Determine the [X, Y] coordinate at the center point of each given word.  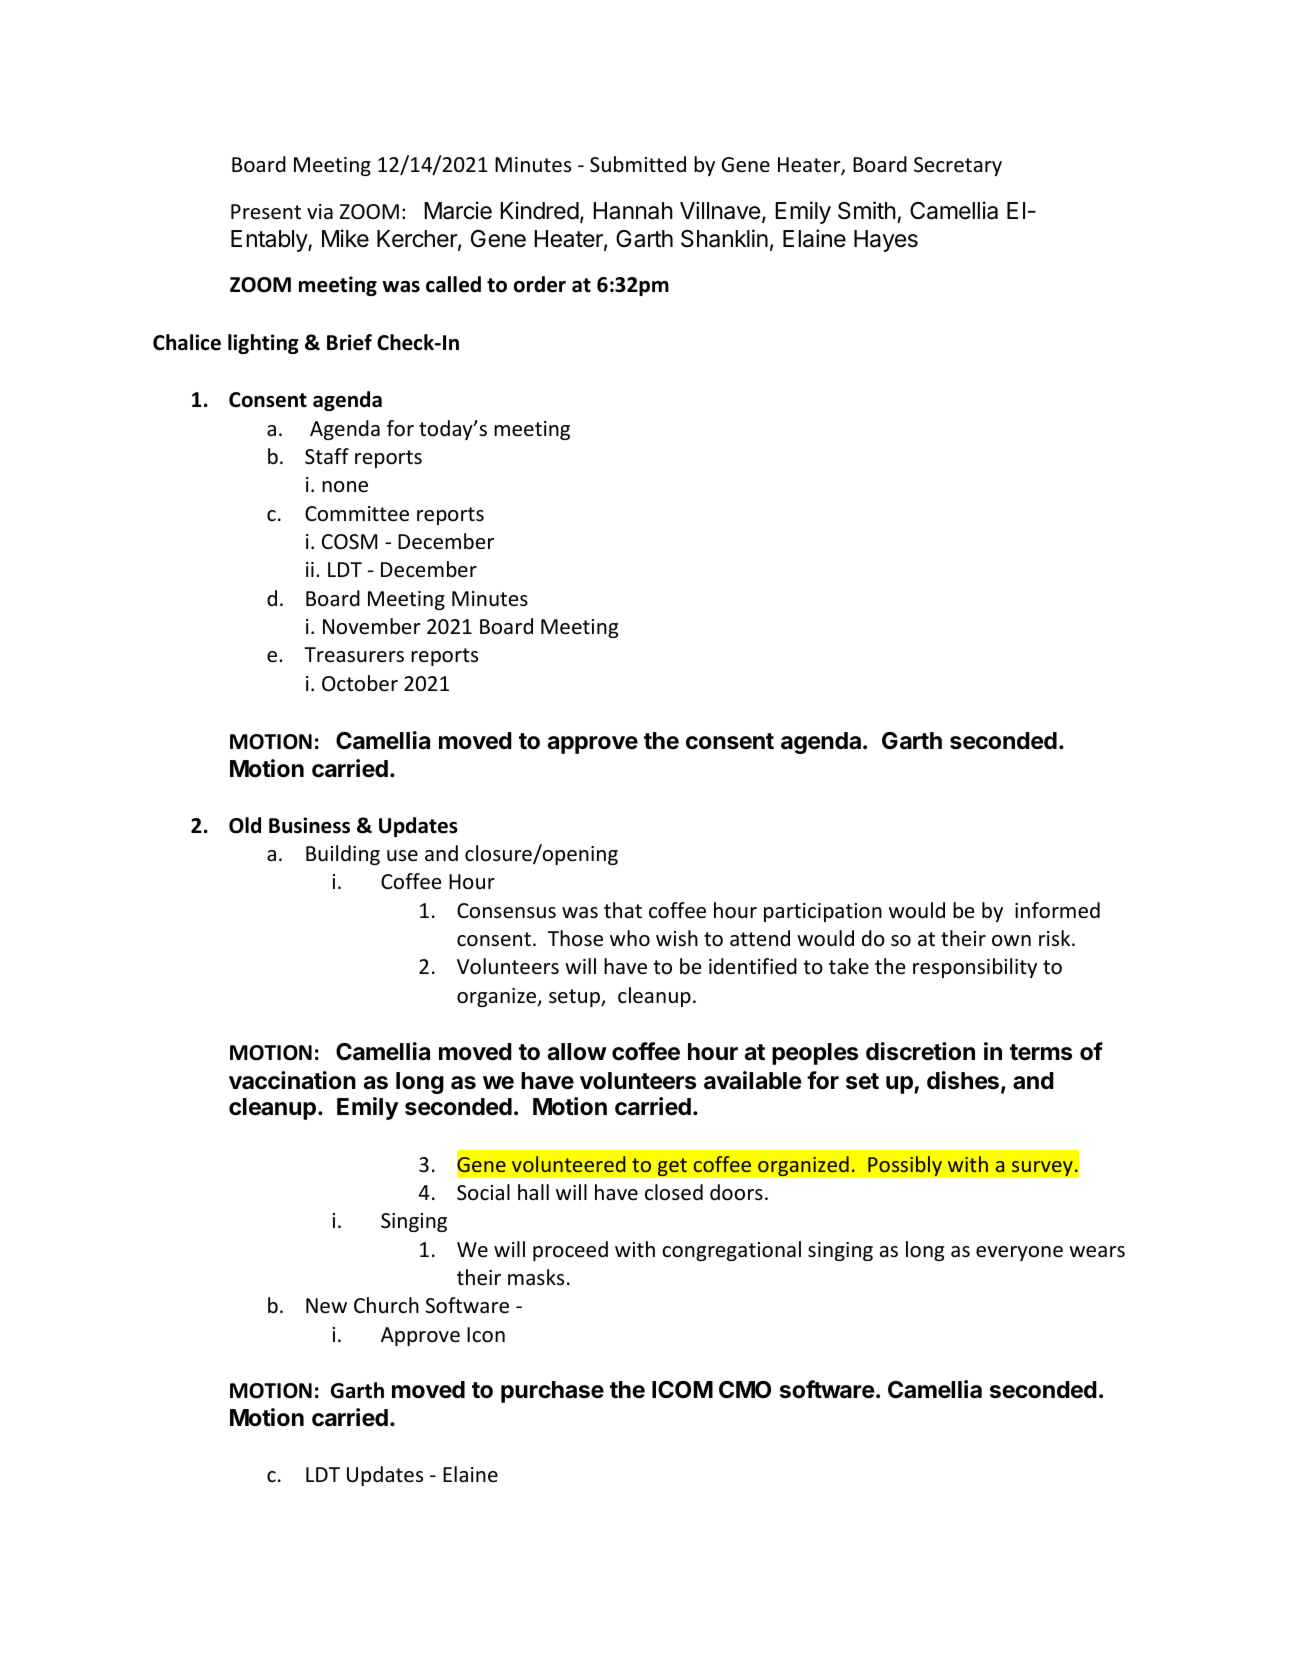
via [320, 211]
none [345, 487]
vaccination [292, 1080]
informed [1057, 910]
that [623, 910]
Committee [357, 514]
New [326, 1306]
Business [309, 825]
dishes [963, 1080]
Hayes [886, 241]
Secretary [958, 166]
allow [577, 1052]
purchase [552, 1392]
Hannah [633, 211]
